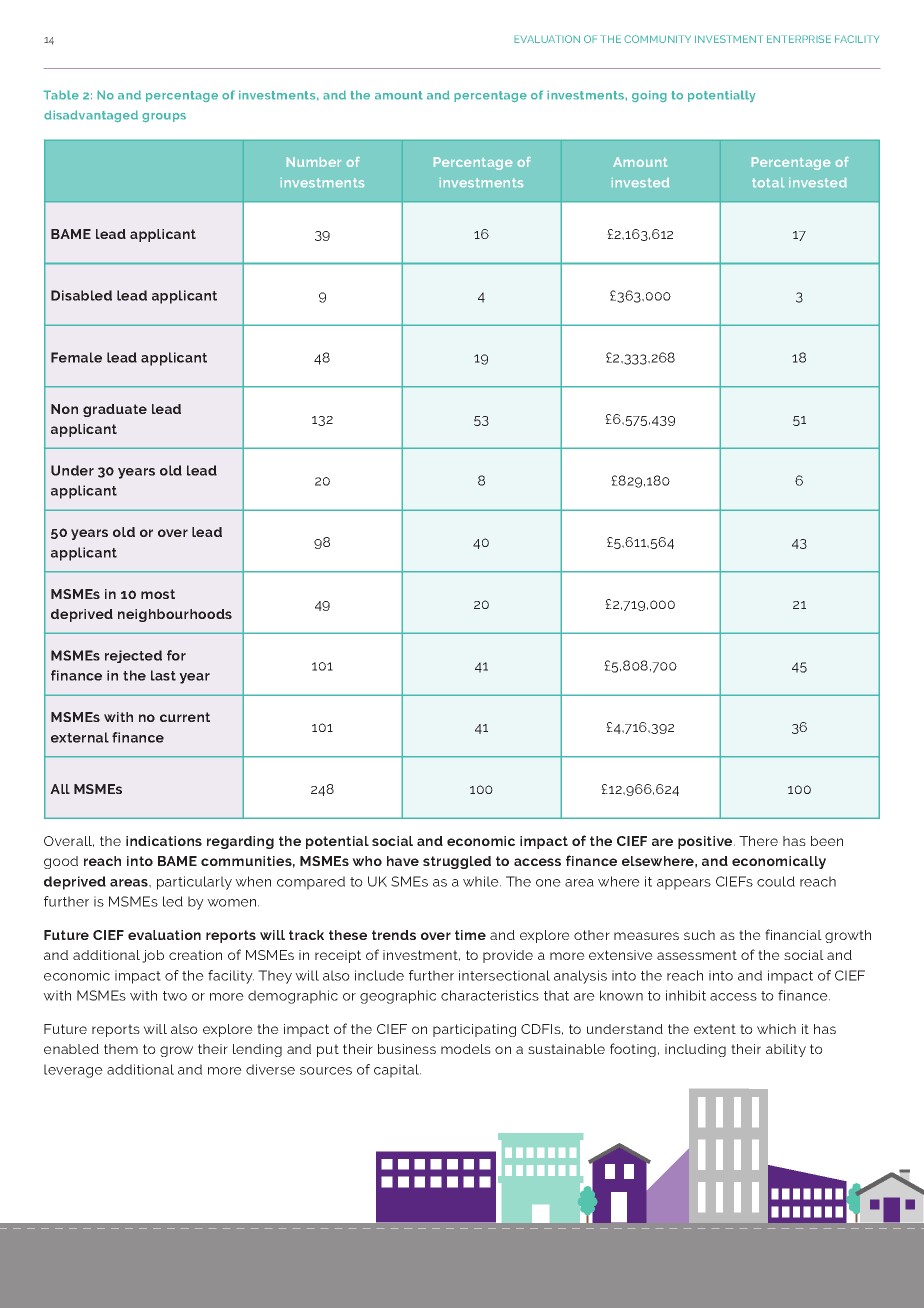  I want to click on total, so click(768, 182).
